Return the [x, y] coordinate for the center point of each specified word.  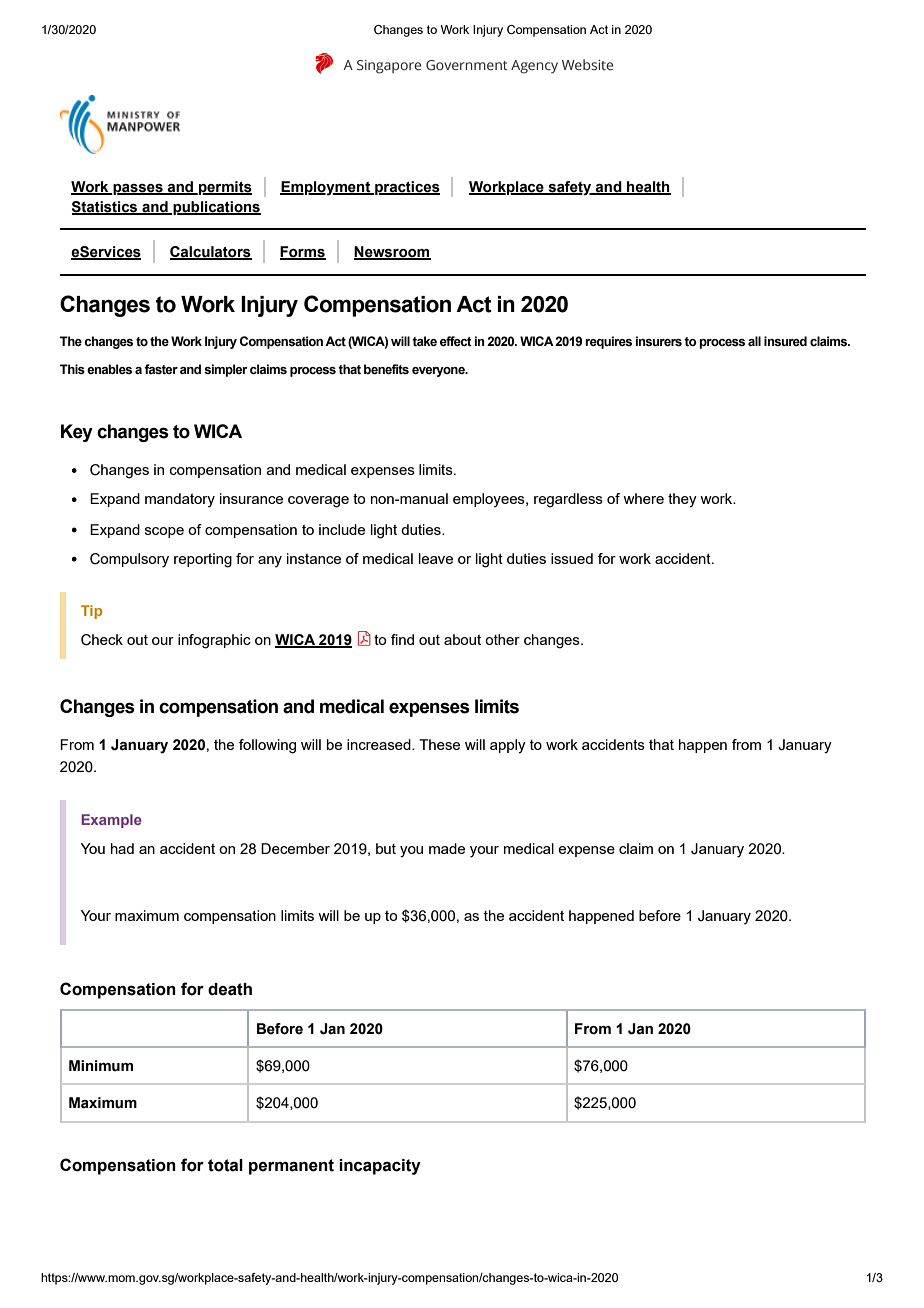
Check [102, 640]
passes [138, 189]
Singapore [389, 67]
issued [572, 558]
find [402, 639]
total [225, 1165]
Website [587, 64]
